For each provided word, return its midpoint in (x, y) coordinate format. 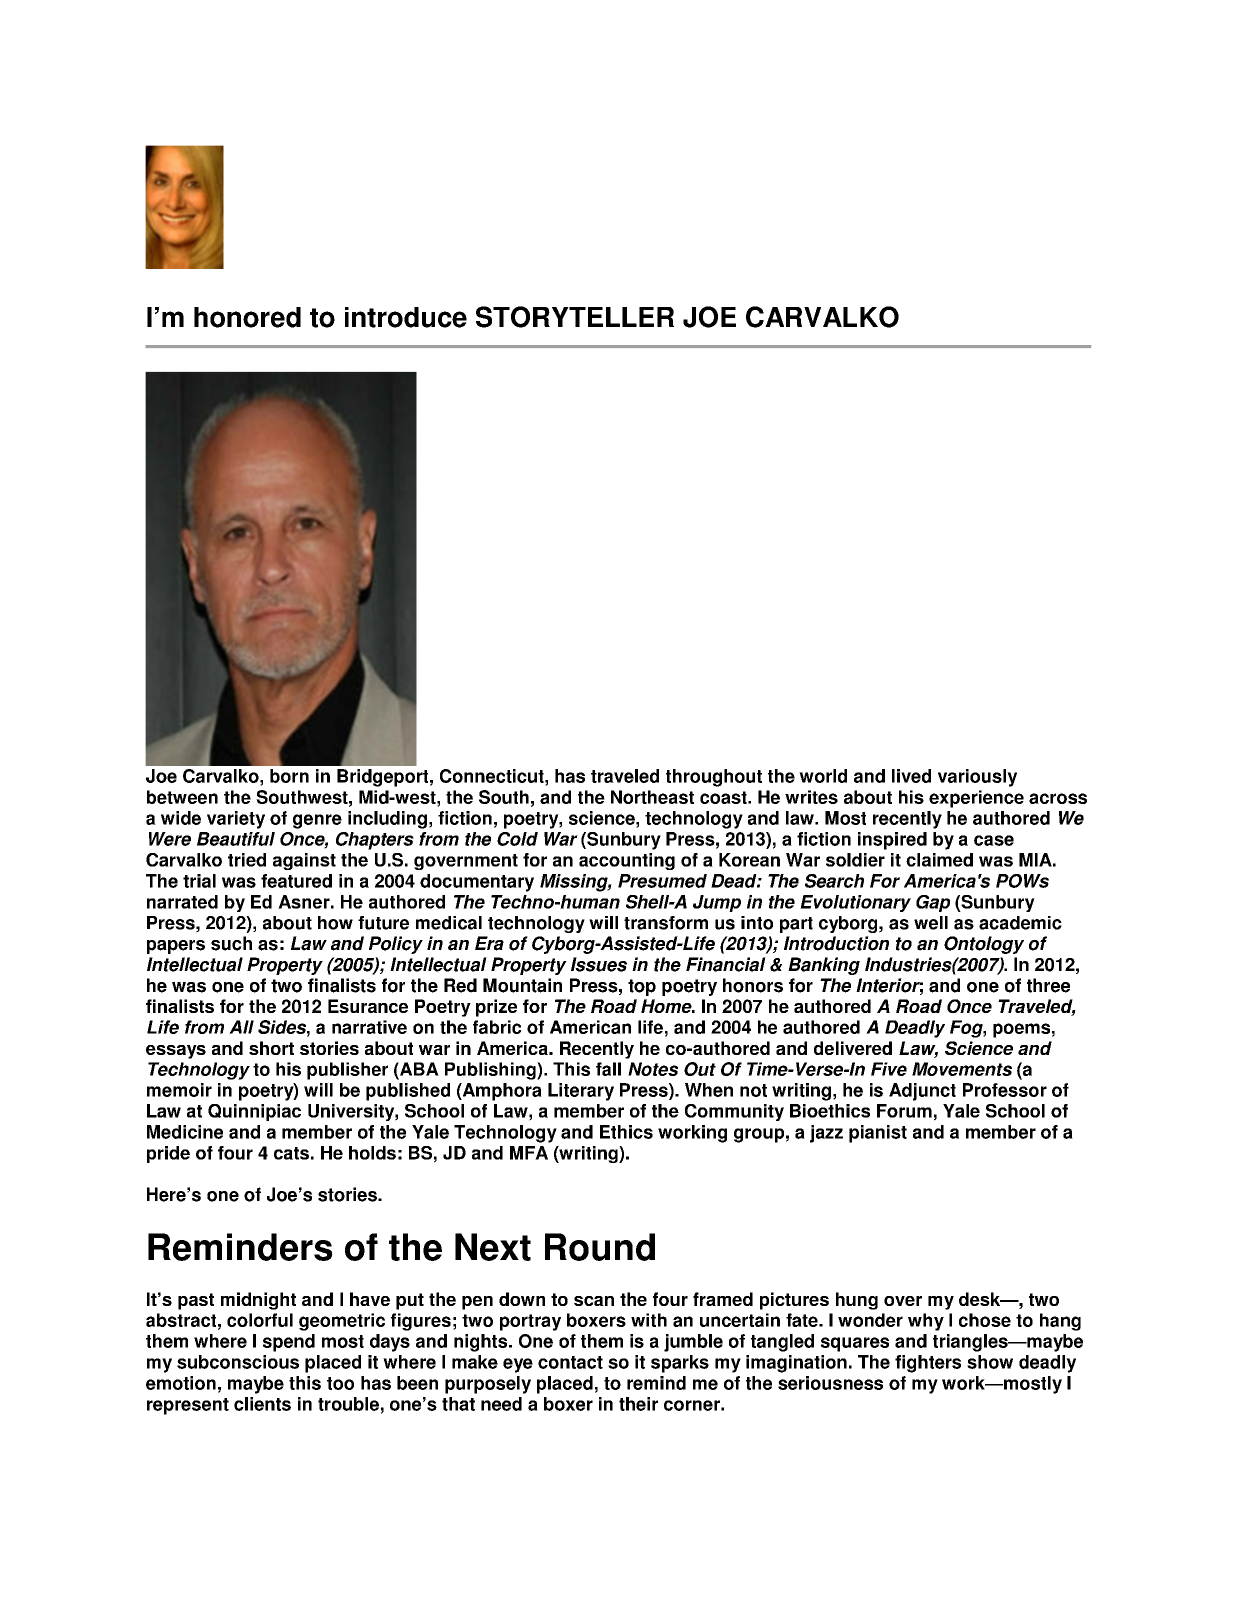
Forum (904, 1111)
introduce (406, 317)
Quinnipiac (254, 1112)
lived (911, 776)
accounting (627, 861)
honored (247, 317)
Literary (581, 1092)
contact (570, 1362)
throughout (714, 778)
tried (247, 860)
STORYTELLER (575, 317)
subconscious (238, 1362)
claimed (939, 860)
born (289, 776)
